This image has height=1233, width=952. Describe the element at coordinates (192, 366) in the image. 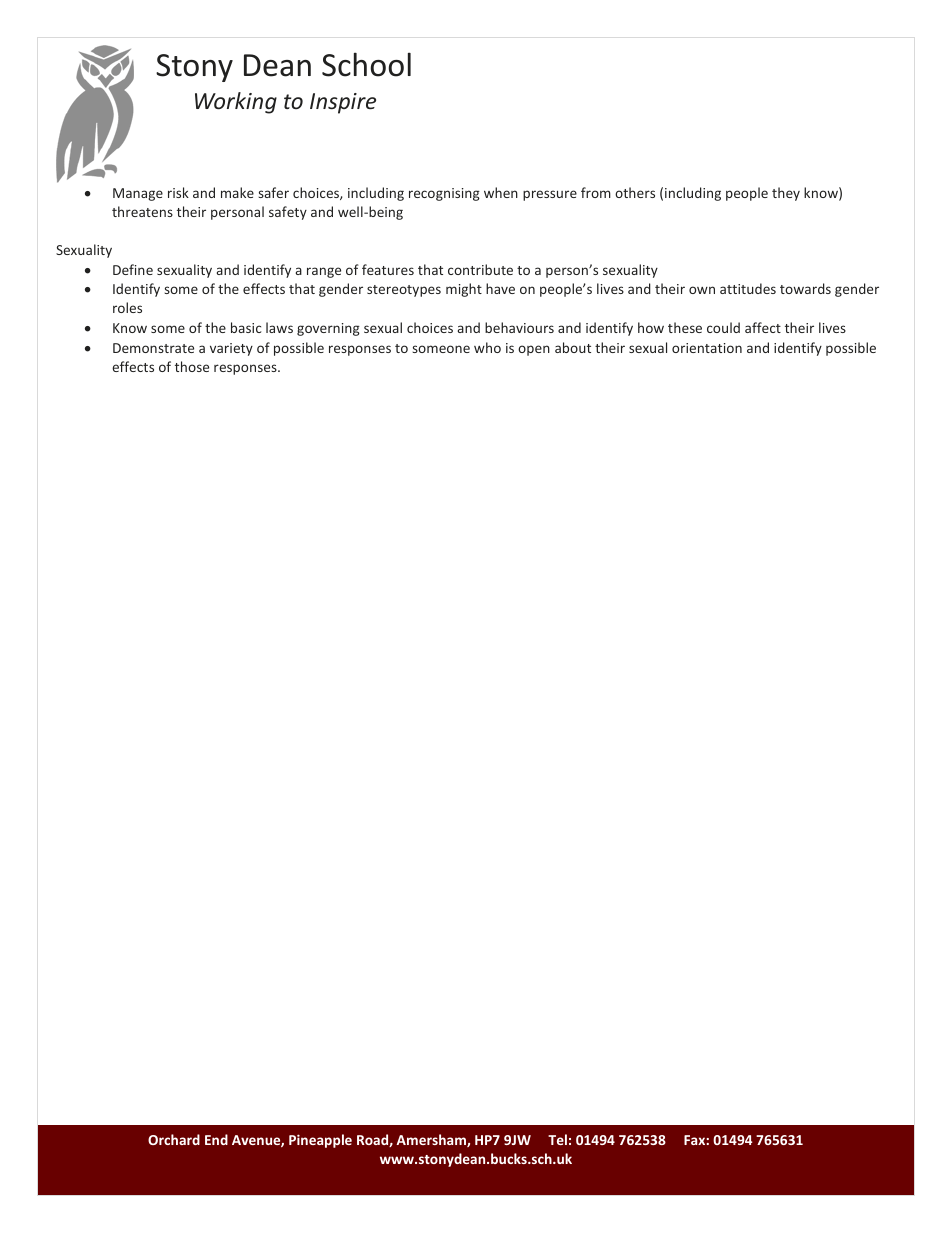

I see `those` at that location.
